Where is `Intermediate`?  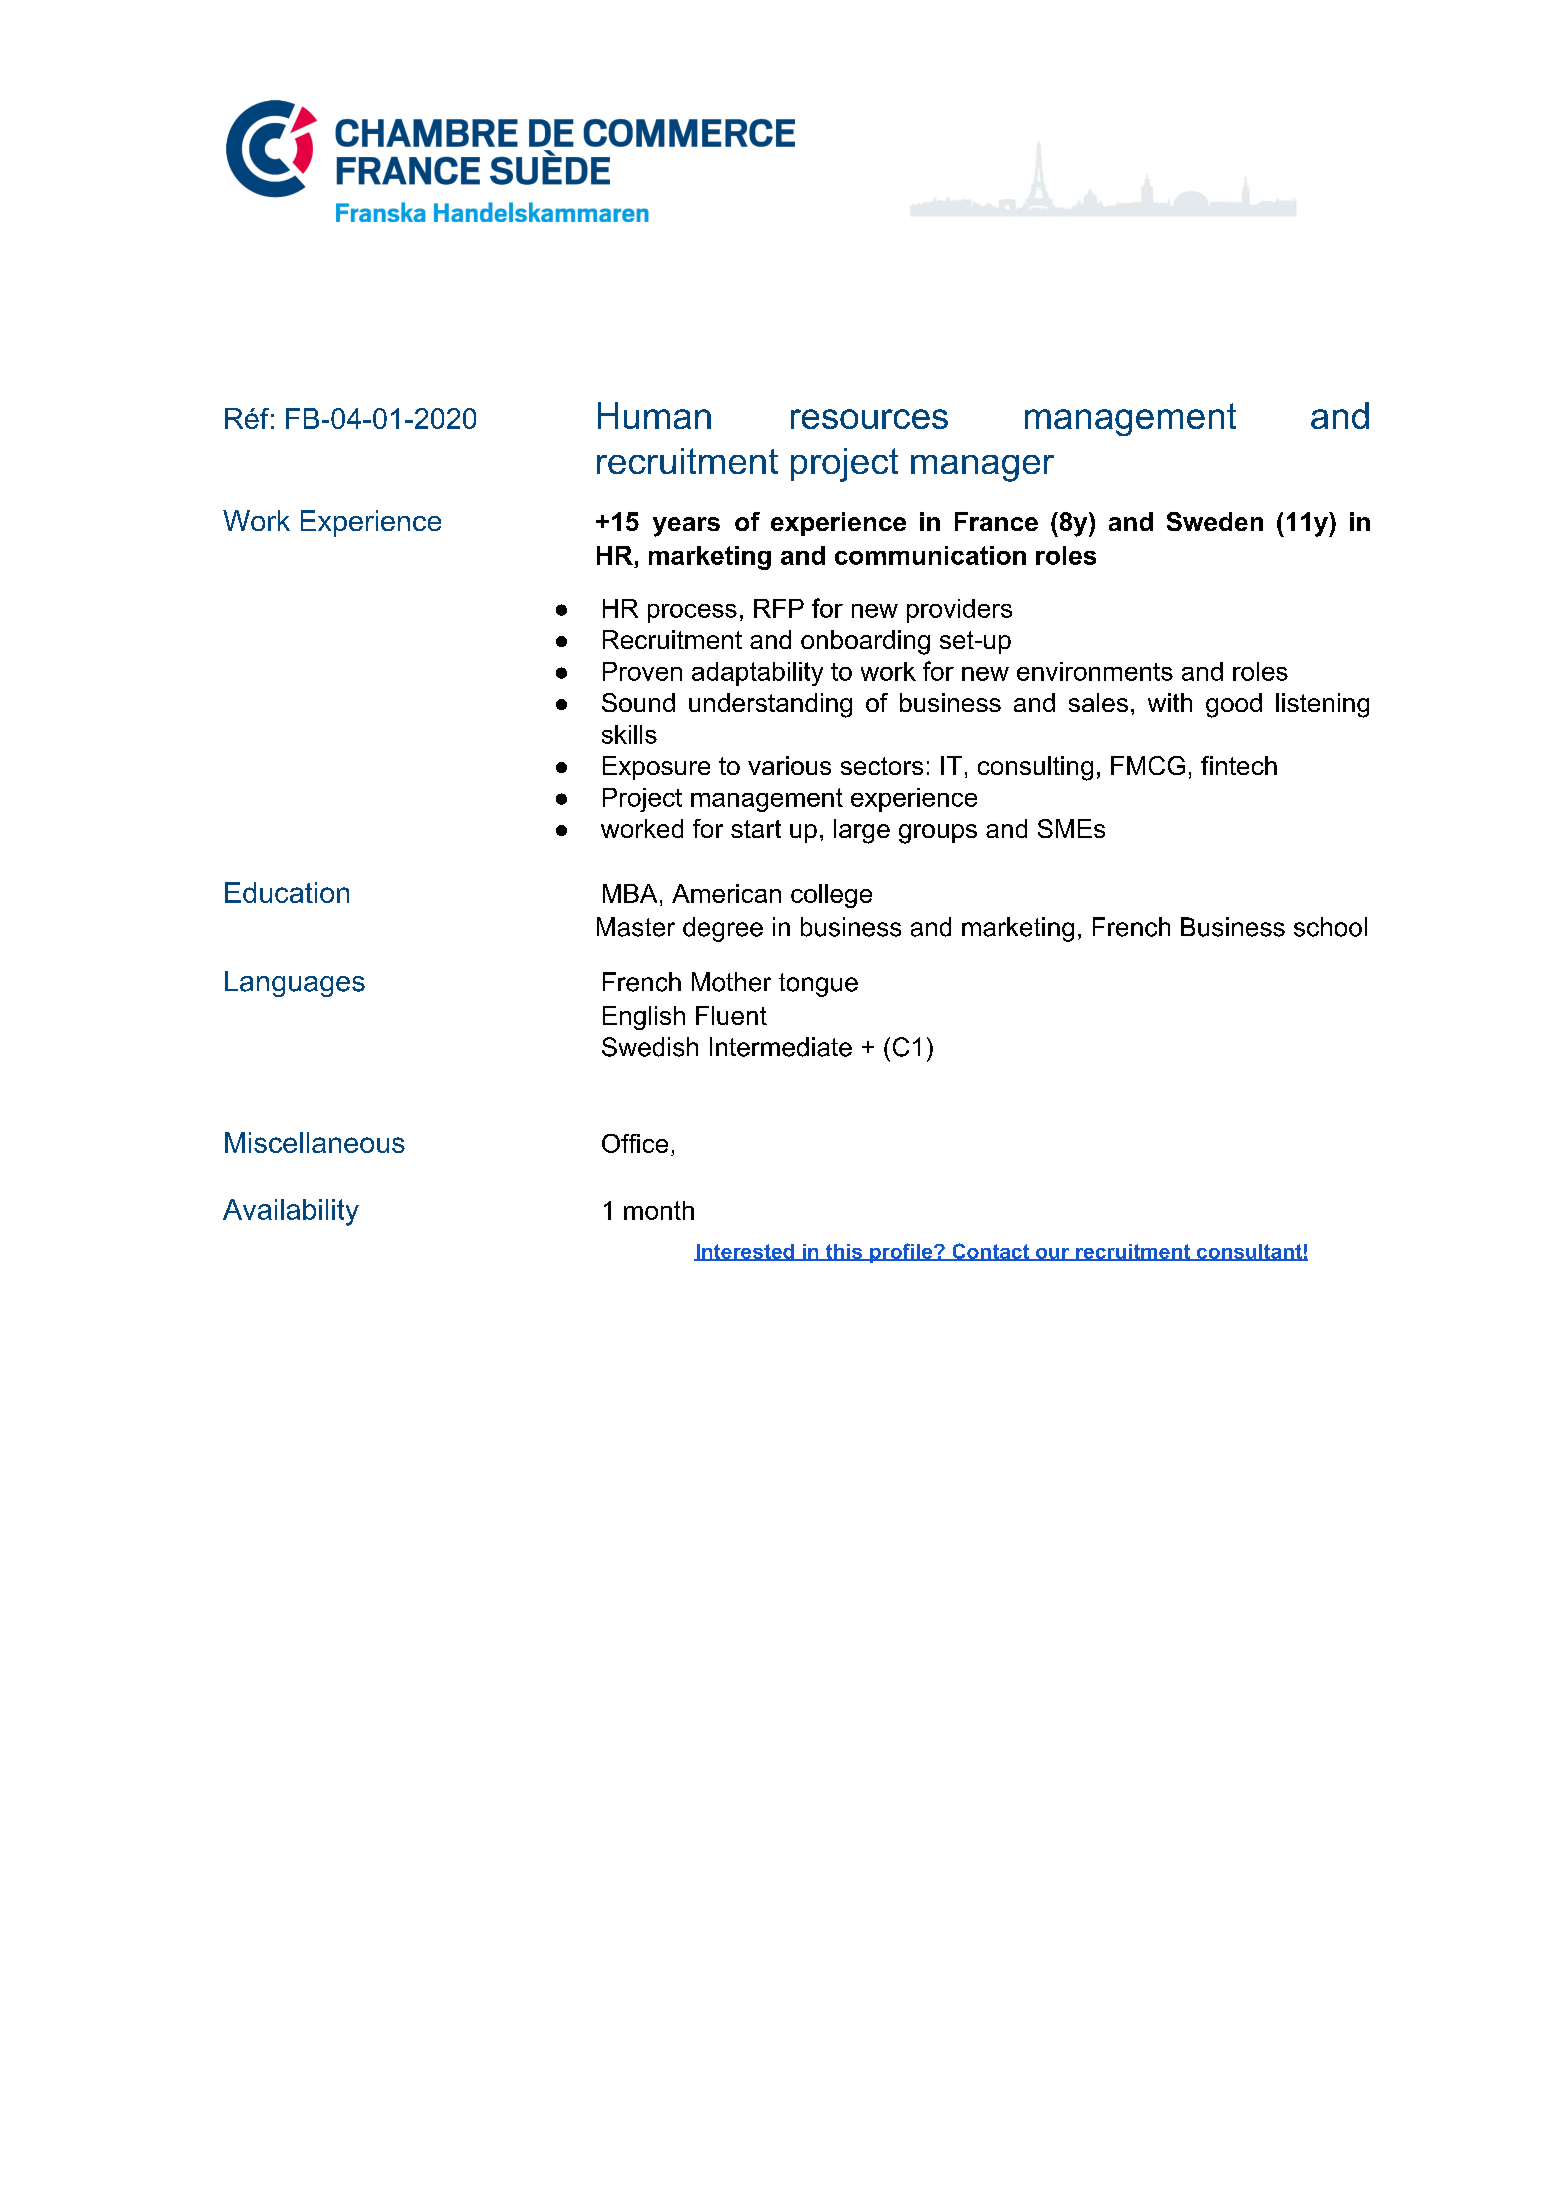
Intermediate is located at coordinates (781, 1047).
